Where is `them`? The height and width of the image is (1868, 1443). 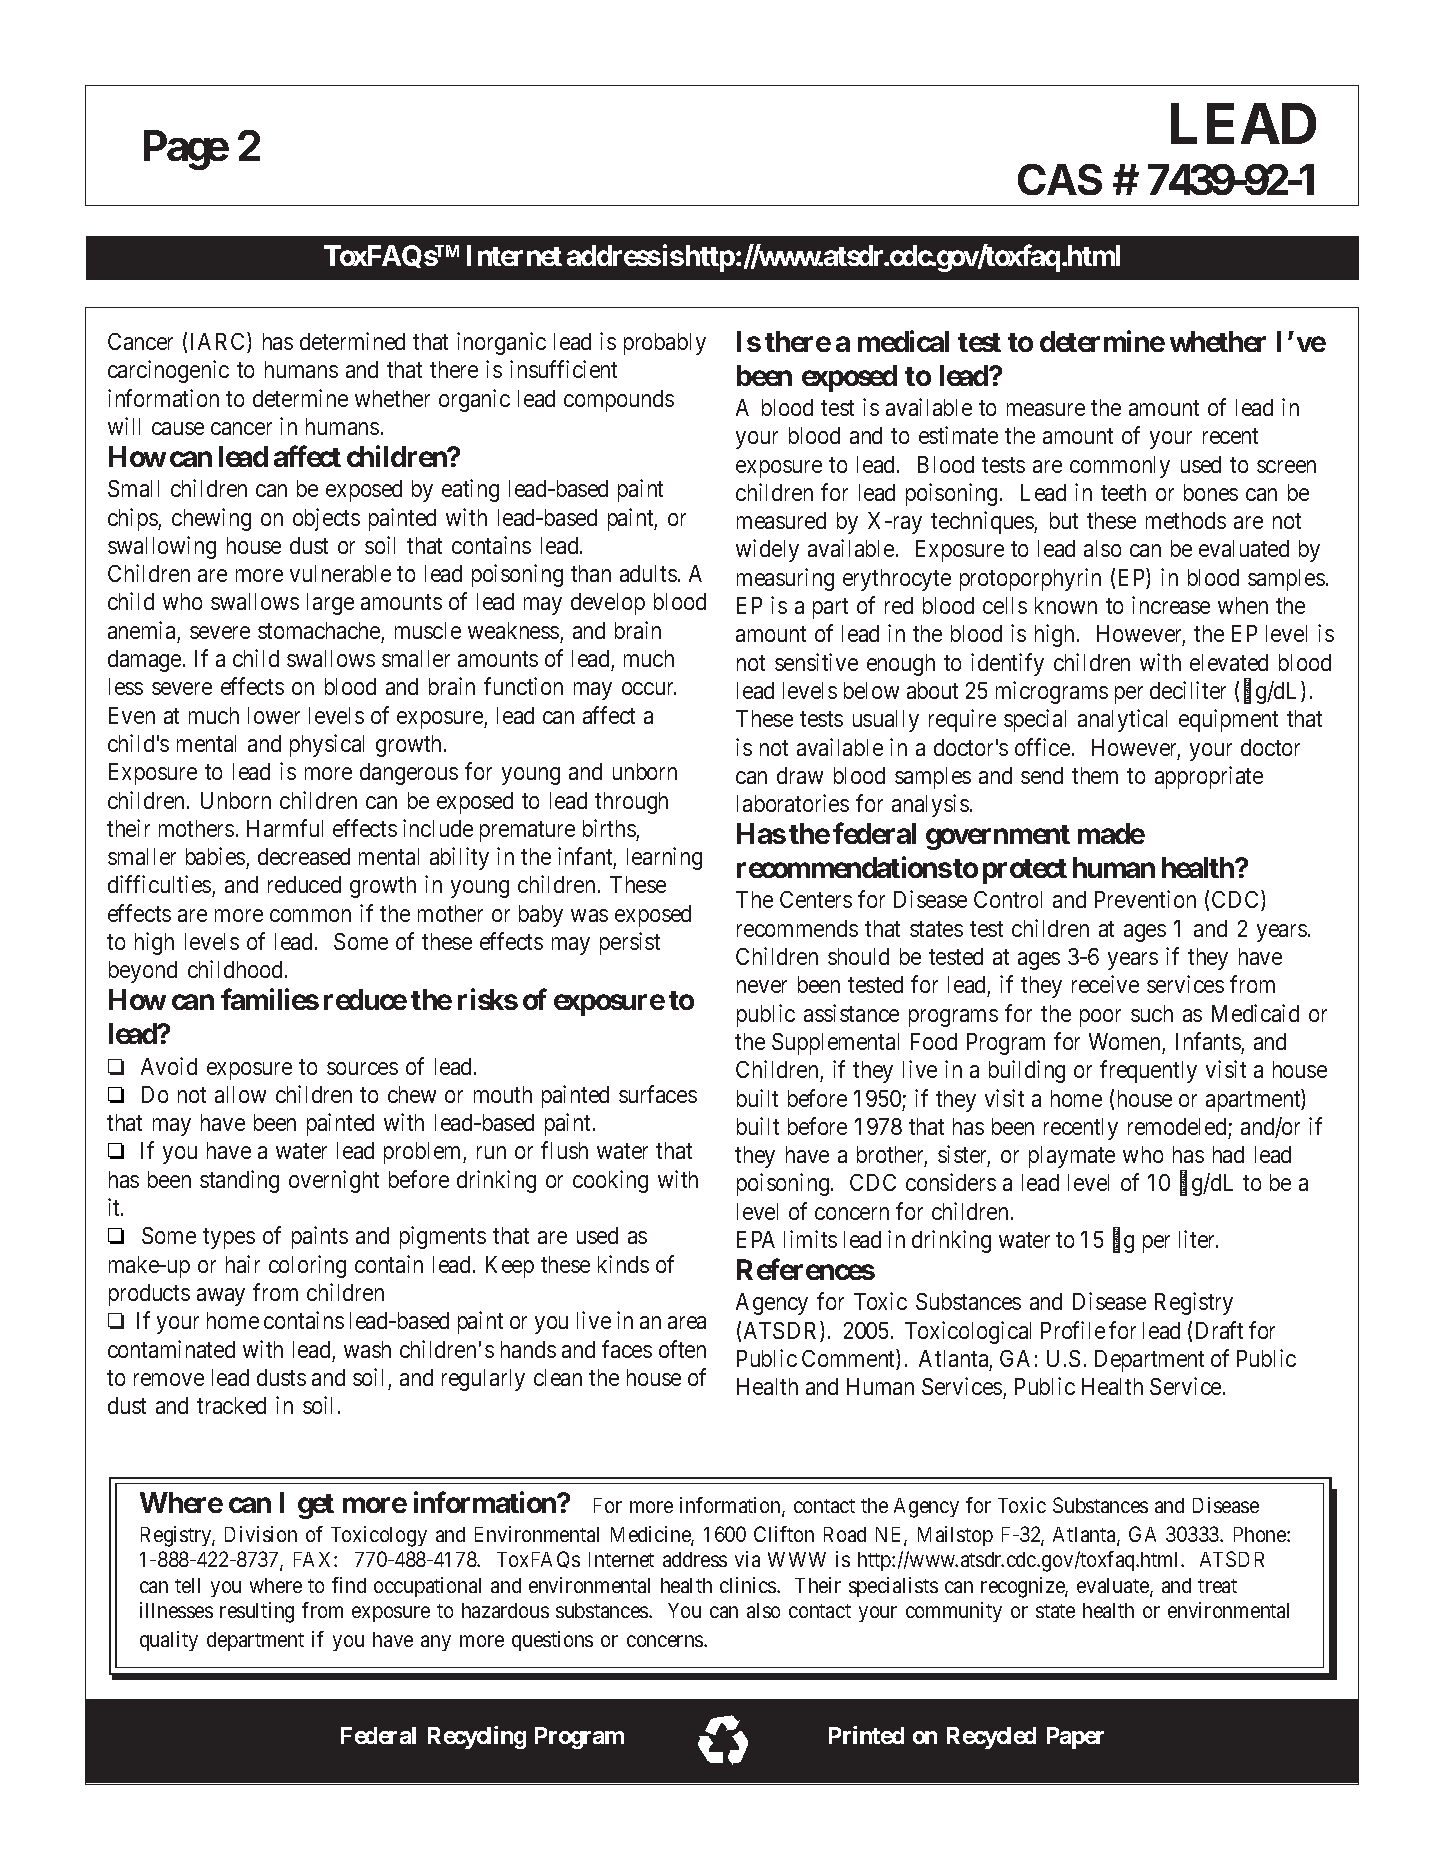
them is located at coordinates (1095, 775).
